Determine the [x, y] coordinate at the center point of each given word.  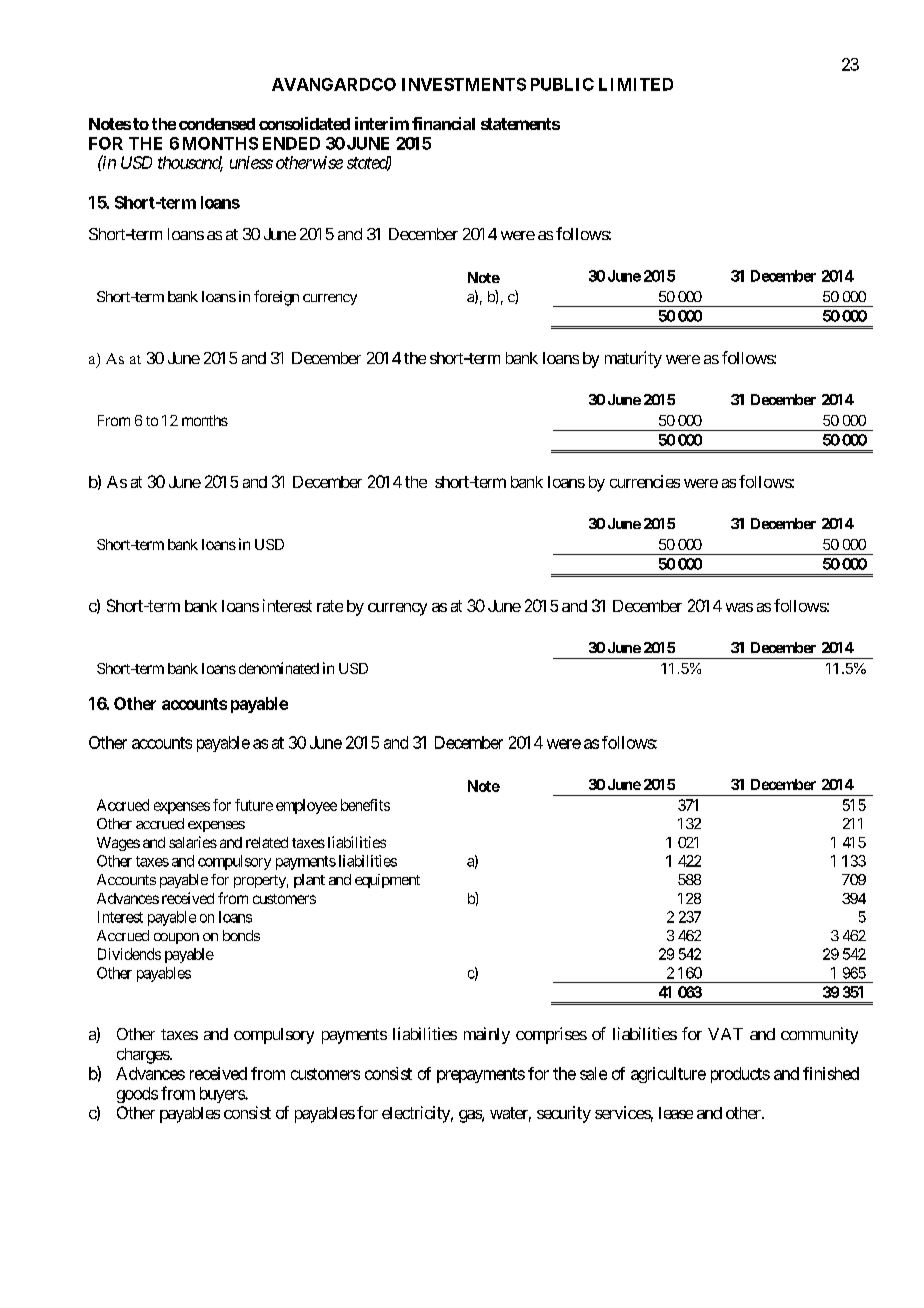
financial [443, 123]
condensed [217, 124]
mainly [487, 1035]
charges [143, 1056]
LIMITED [636, 84]
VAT [725, 1034]
